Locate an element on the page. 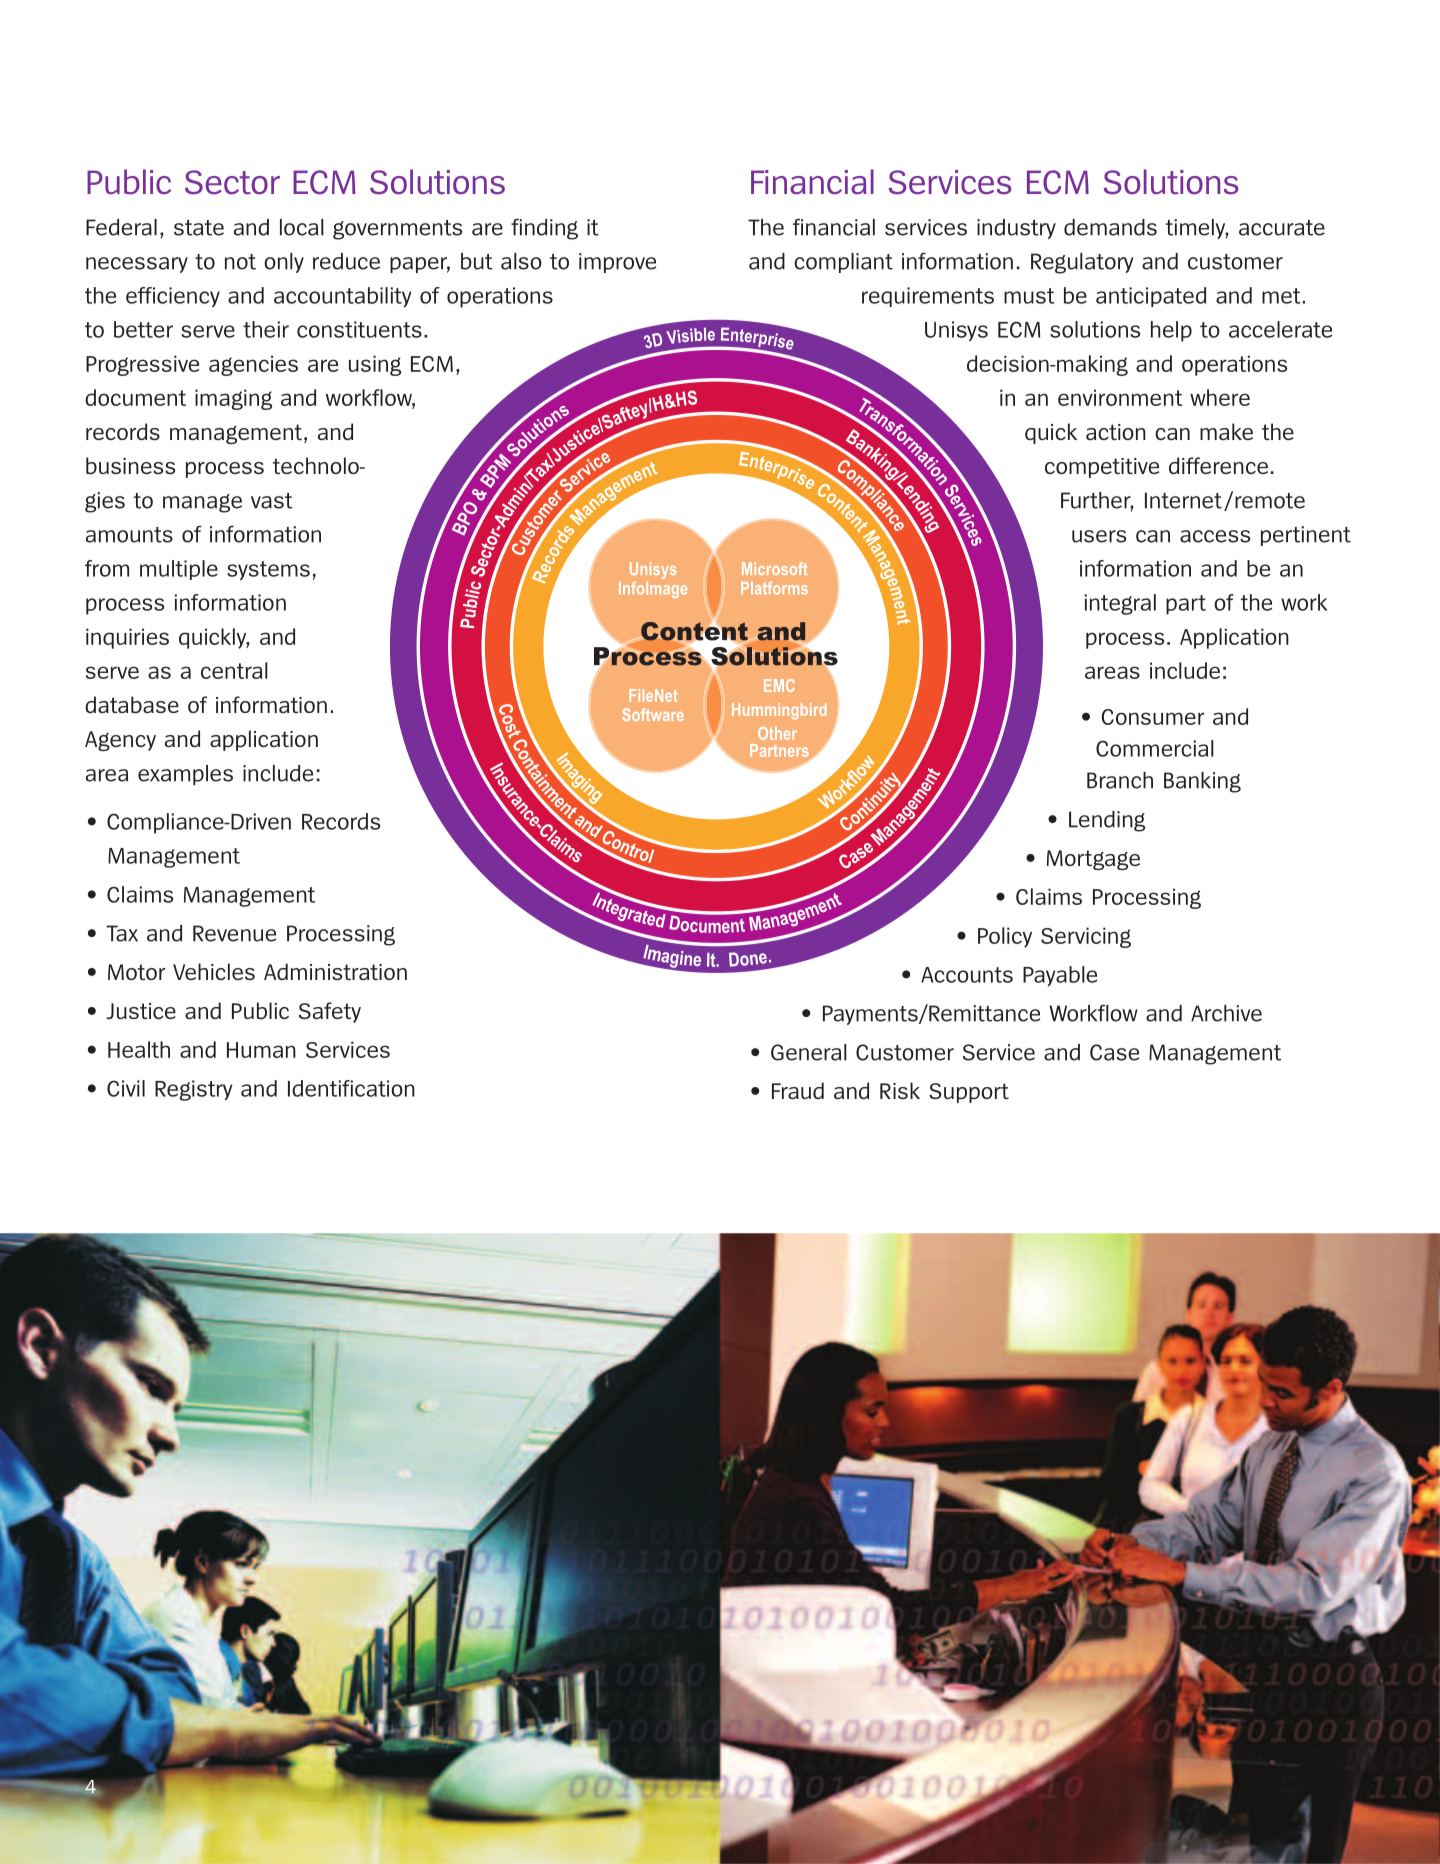 The width and height of the document is (1440, 1864). central is located at coordinates (234, 670).
